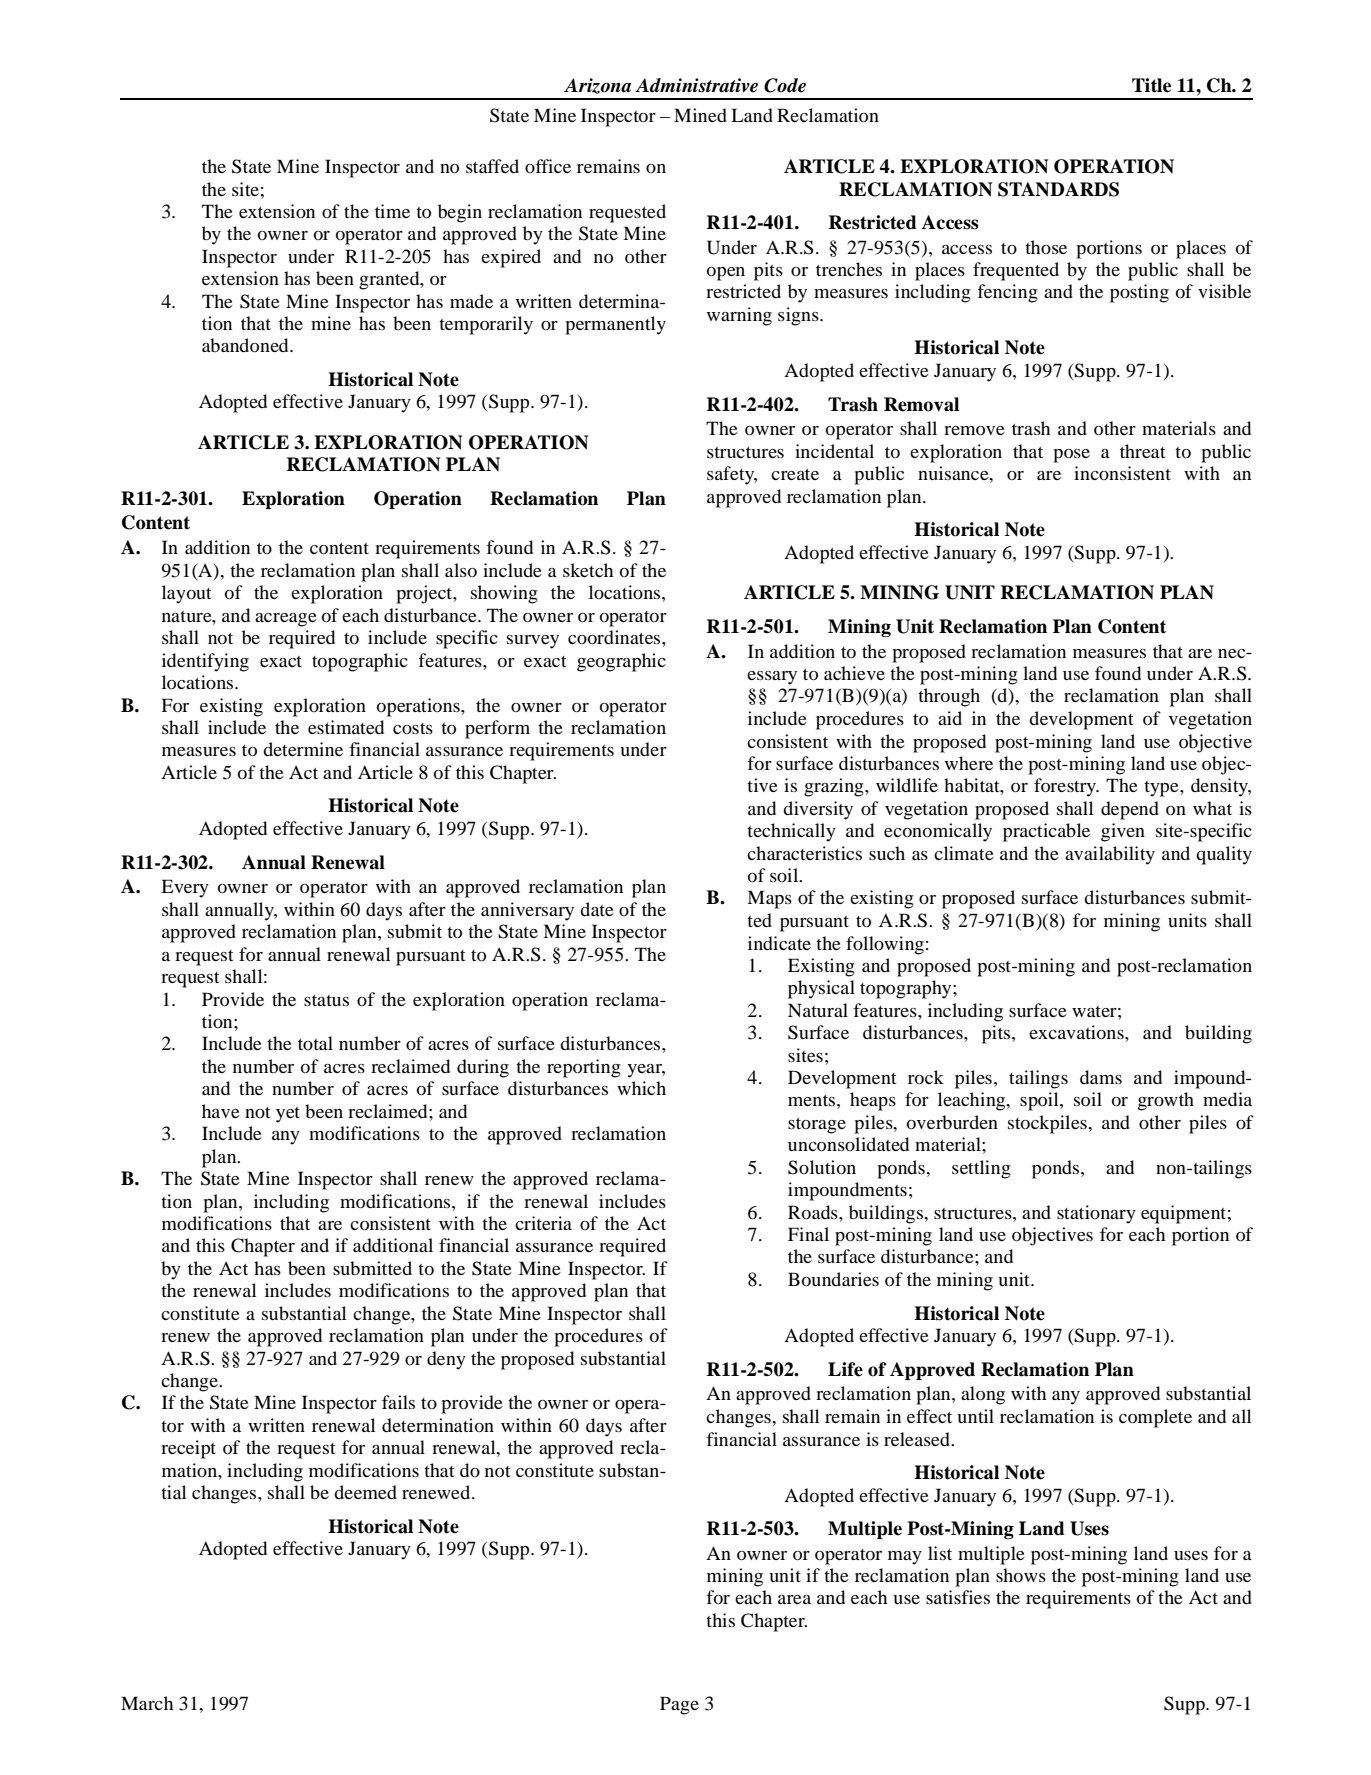  Describe the element at coordinates (288, 1115) in the screenshot. I see `yet` at that location.
